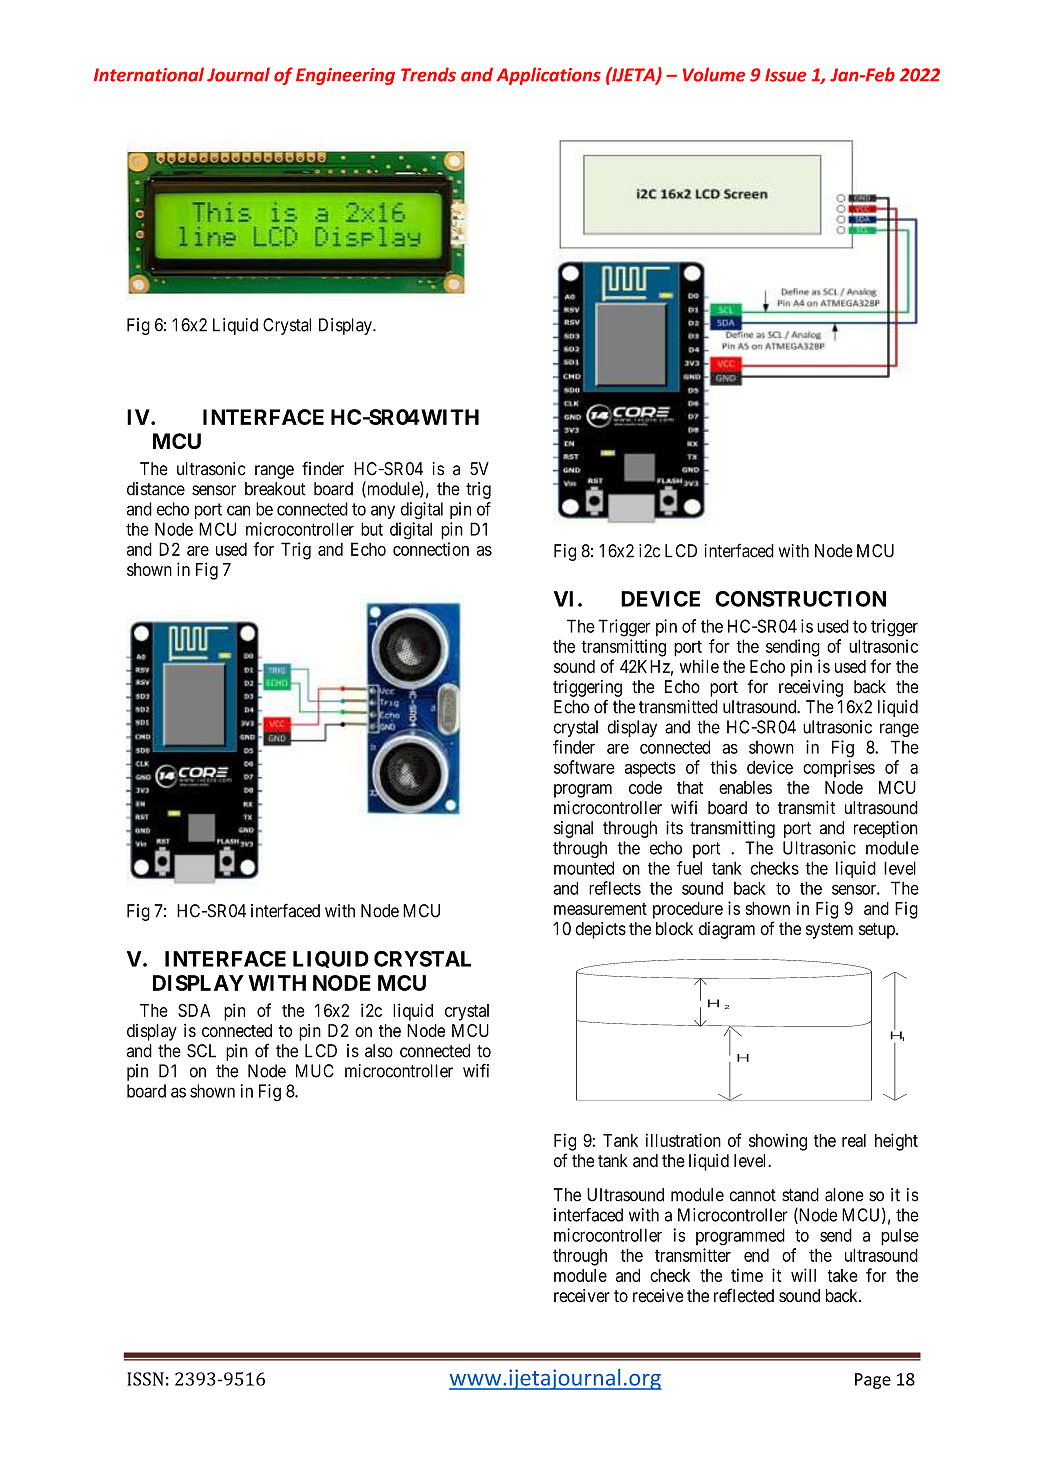 The image size is (1044, 1476). What do you see at coordinates (548, 76) in the screenshot?
I see `Applications` at bounding box center [548, 76].
